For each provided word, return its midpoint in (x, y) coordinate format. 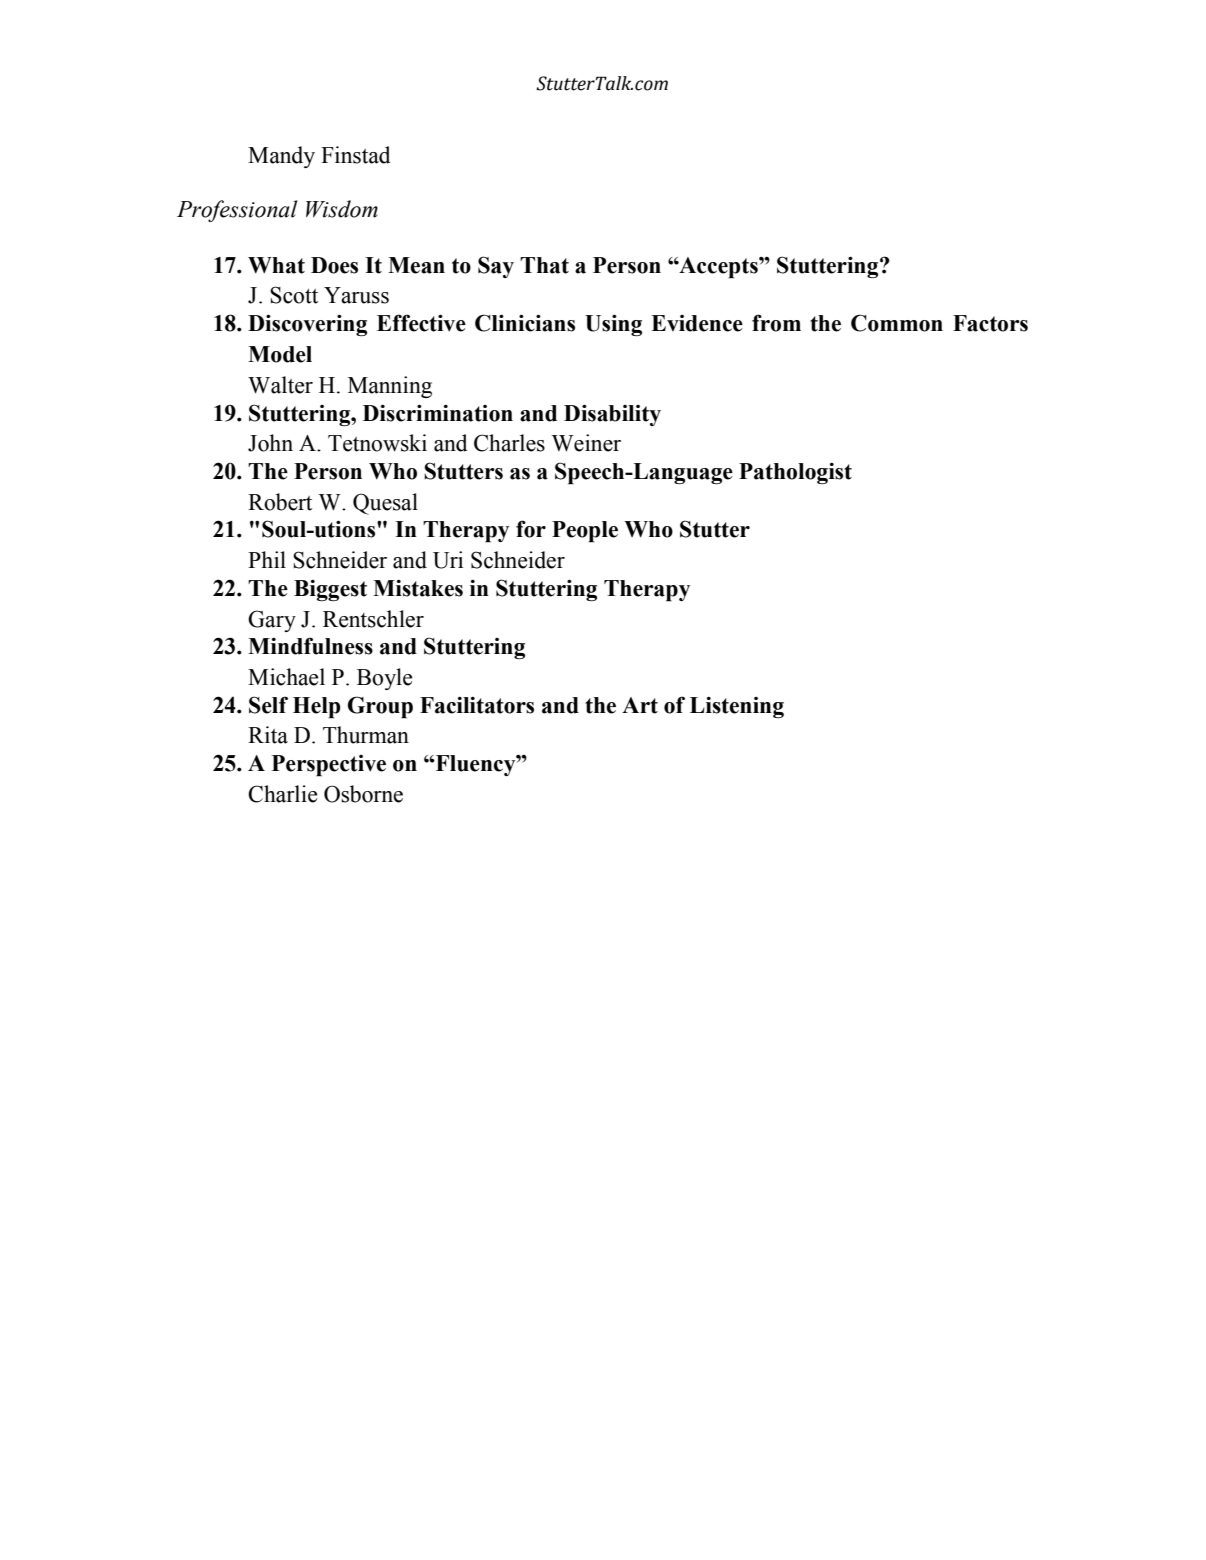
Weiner (586, 443)
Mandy (281, 157)
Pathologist (795, 473)
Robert (280, 502)
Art (640, 705)
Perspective (329, 766)
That (544, 265)
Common (897, 323)
